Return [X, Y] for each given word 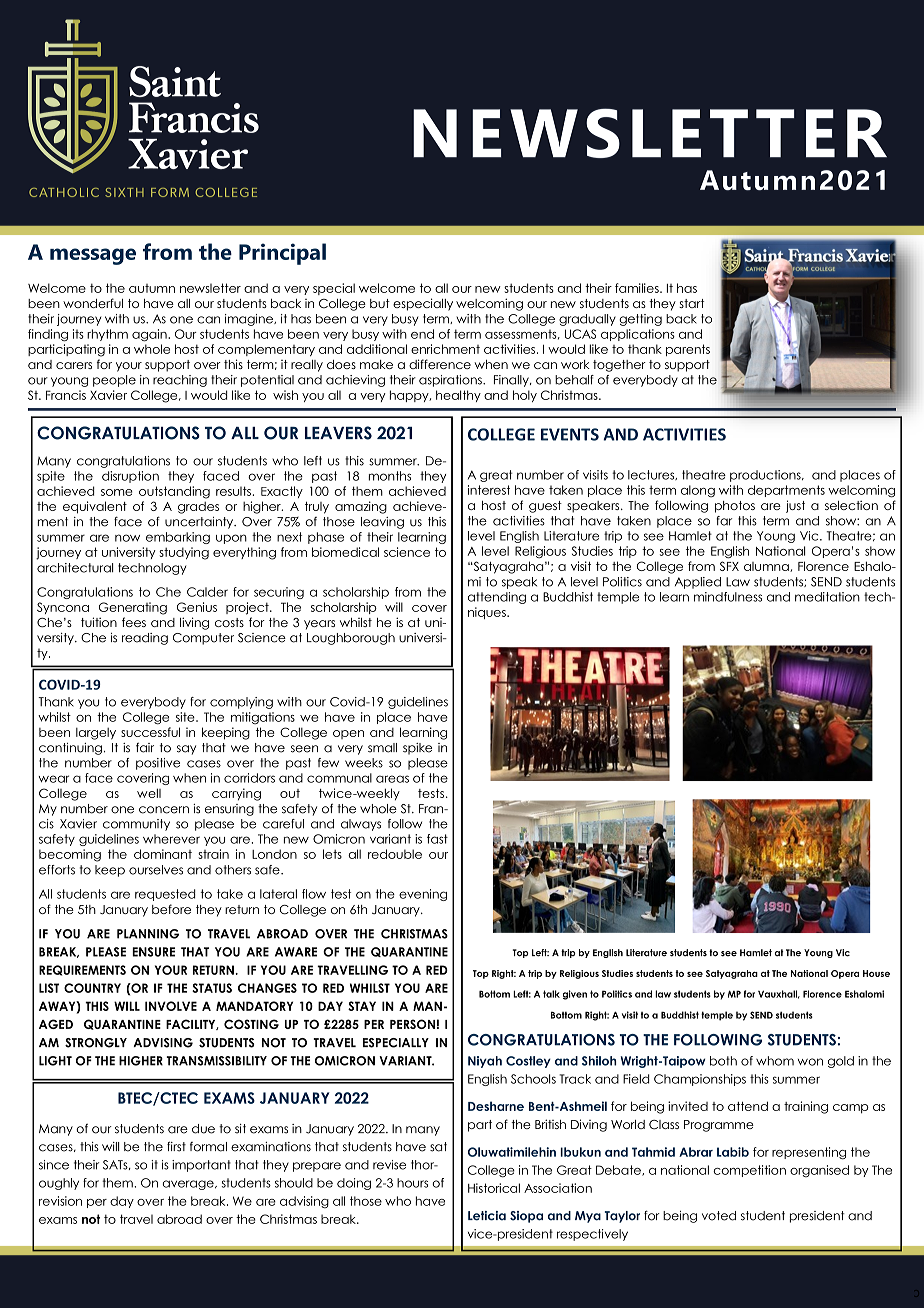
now [127, 538]
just [795, 506]
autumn [152, 288]
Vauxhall [779, 994]
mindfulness [728, 597]
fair [145, 747]
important [201, 1166]
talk [551, 994]
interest [489, 490]
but [380, 303]
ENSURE [153, 952]
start [691, 303]
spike [417, 749]
